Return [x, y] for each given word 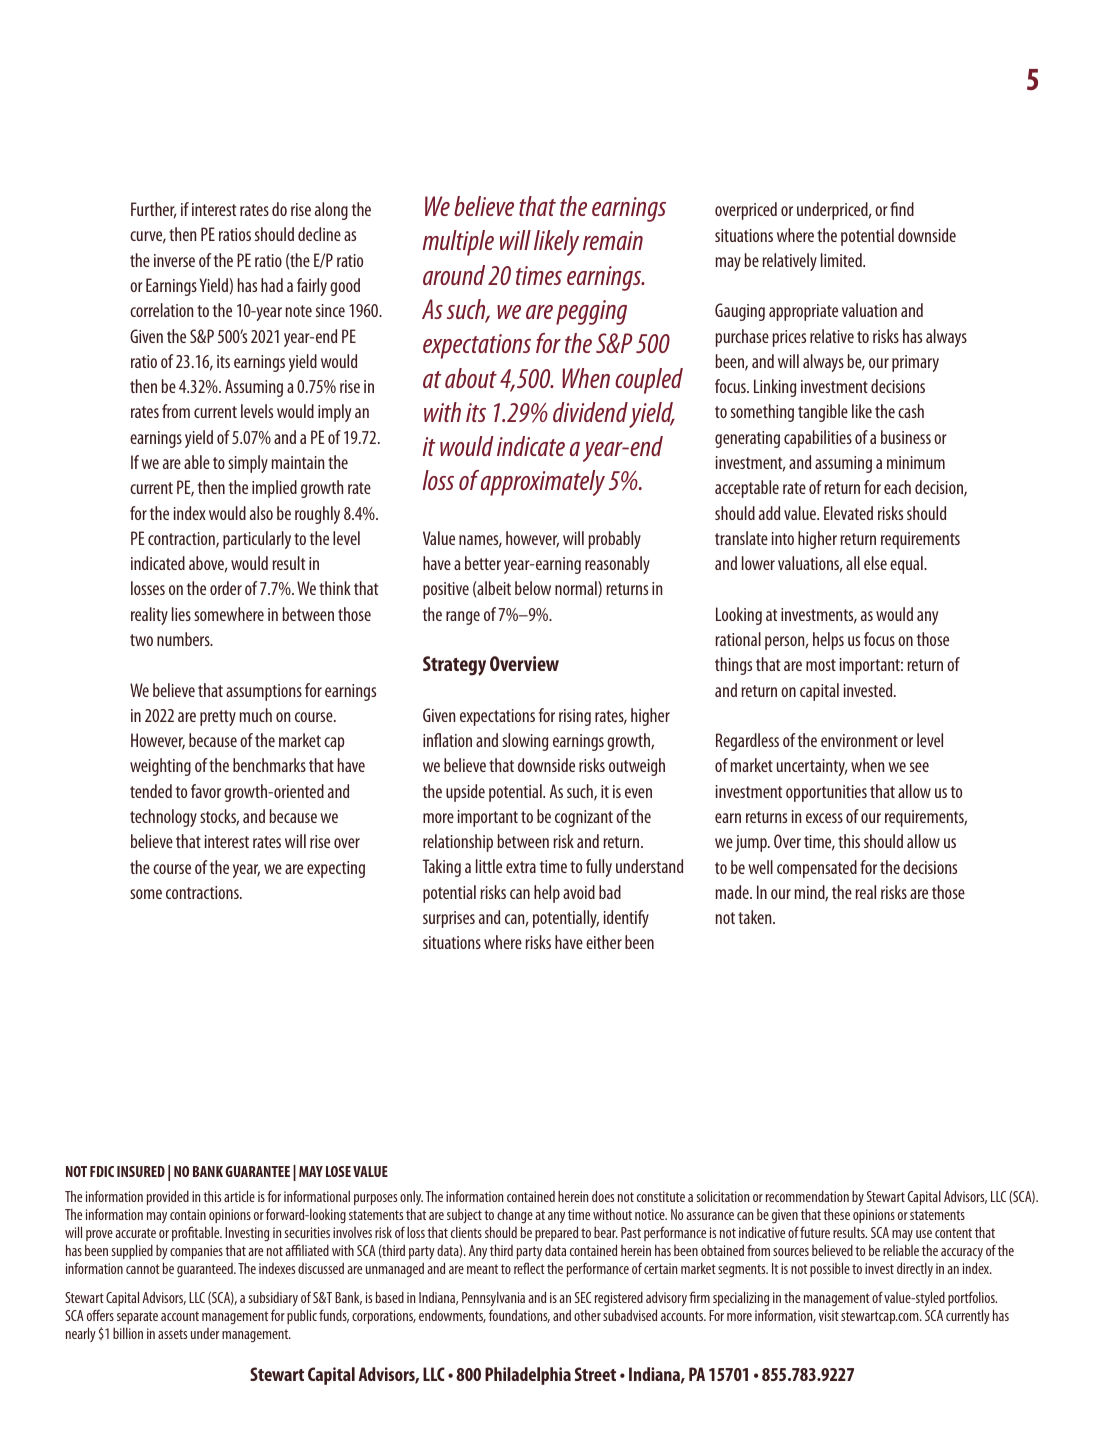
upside [465, 793]
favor [206, 791]
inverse [174, 260]
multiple [458, 243]
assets [172, 1334]
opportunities [826, 793]
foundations [519, 1316]
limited [842, 260]
